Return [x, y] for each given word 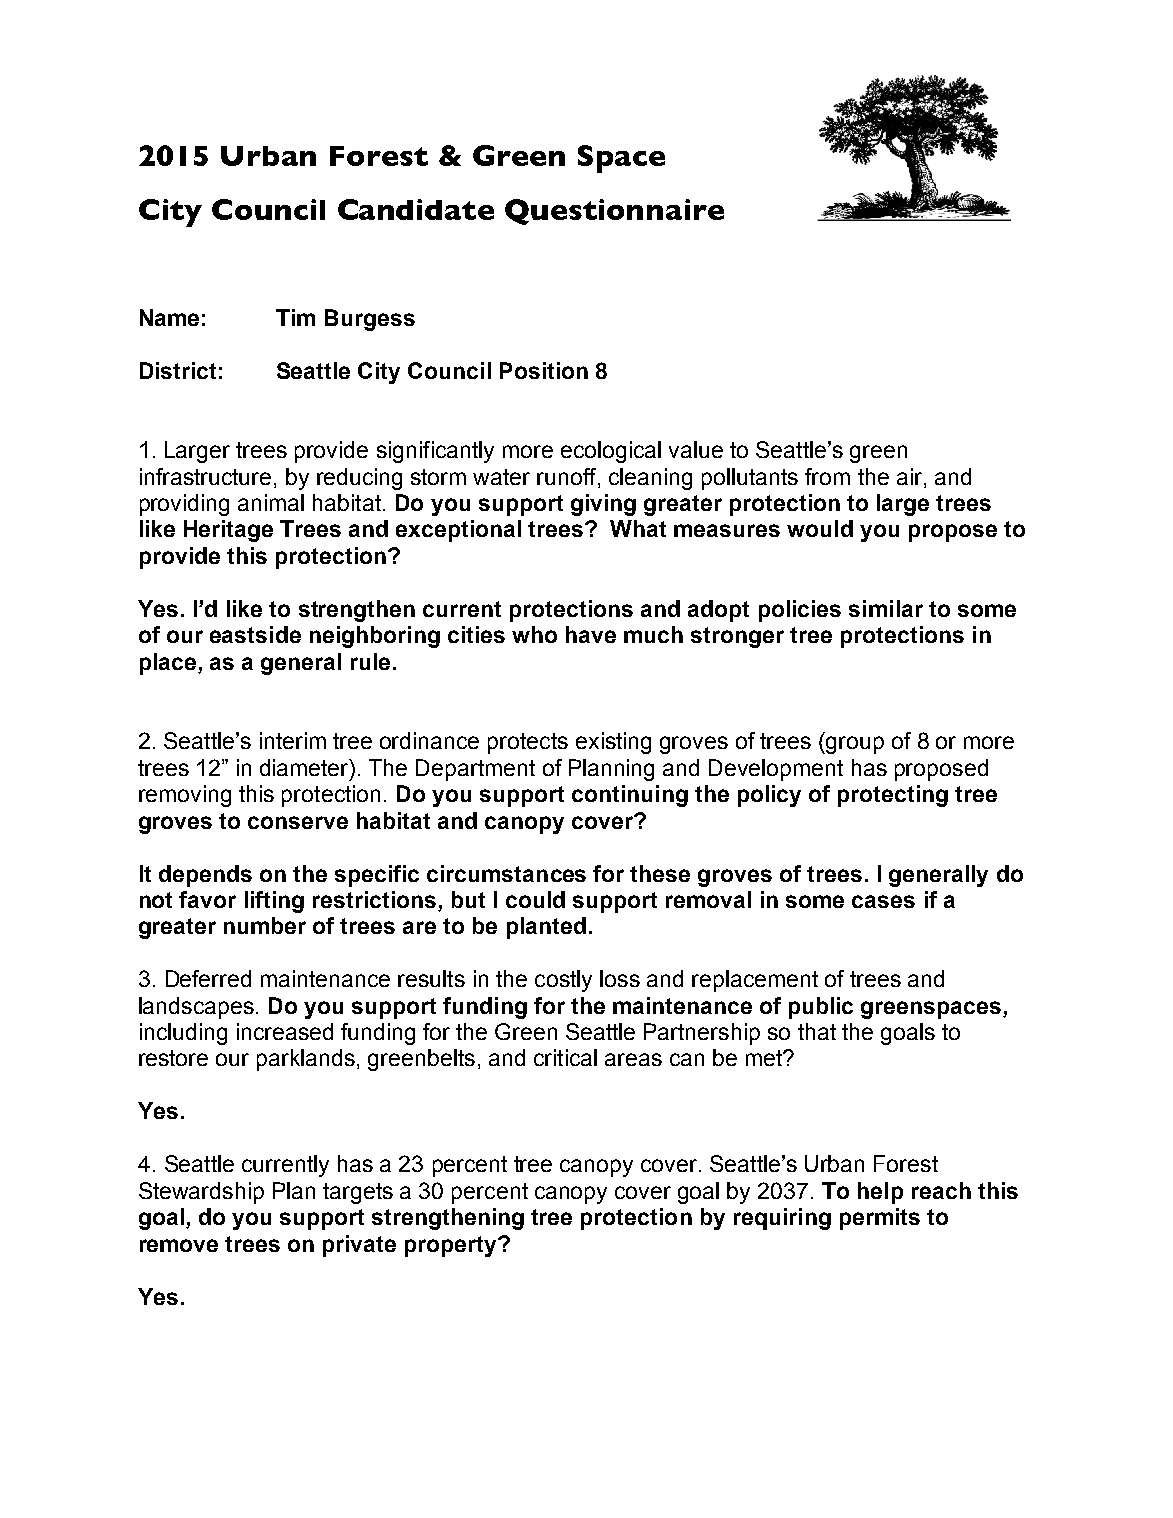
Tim [295, 317]
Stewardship [201, 1193]
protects [528, 743]
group [854, 745]
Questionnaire [614, 212]
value [696, 449]
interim [293, 740]
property [452, 1246]
